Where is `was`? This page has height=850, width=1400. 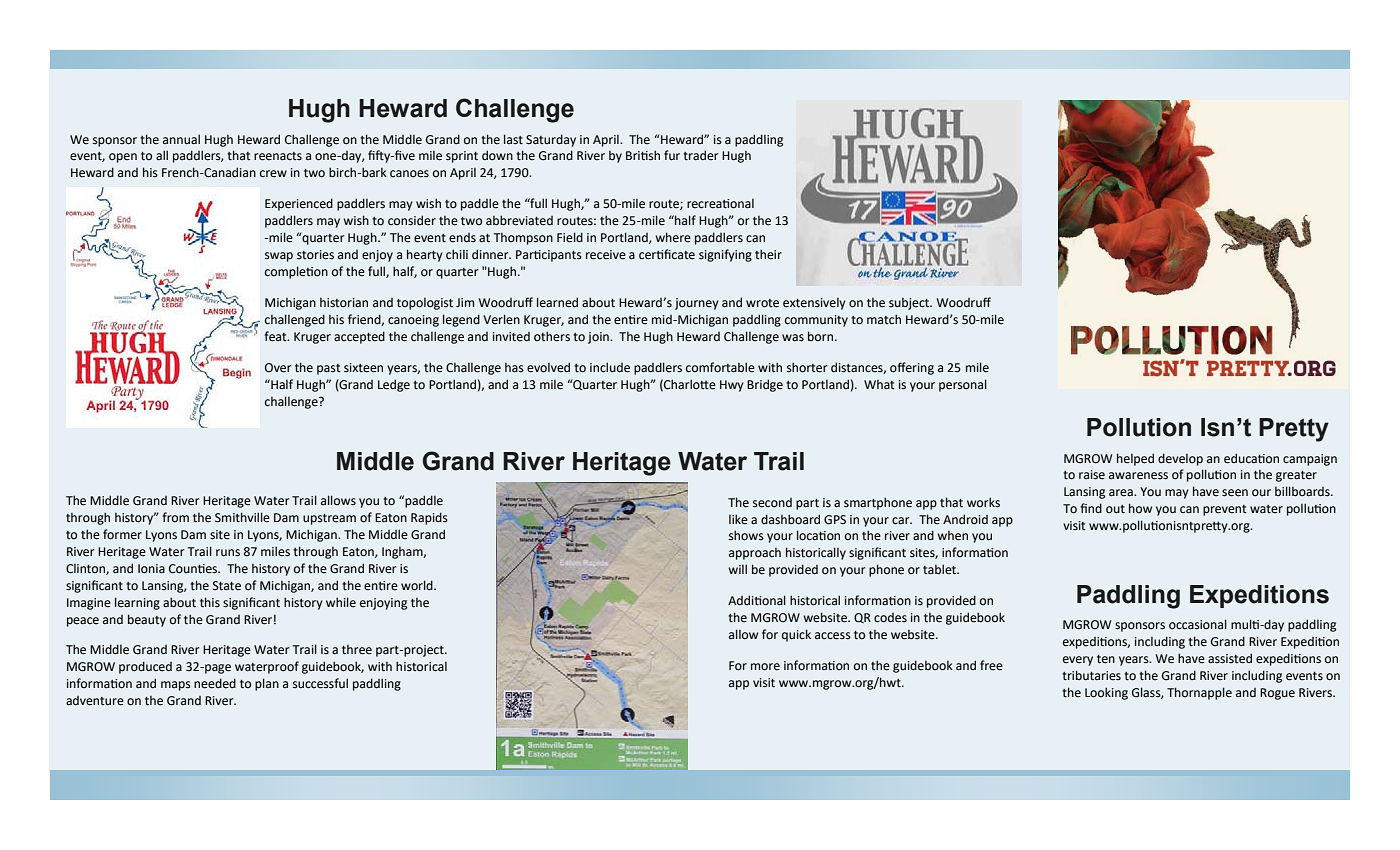 was is located at coordinates (793, 337).
